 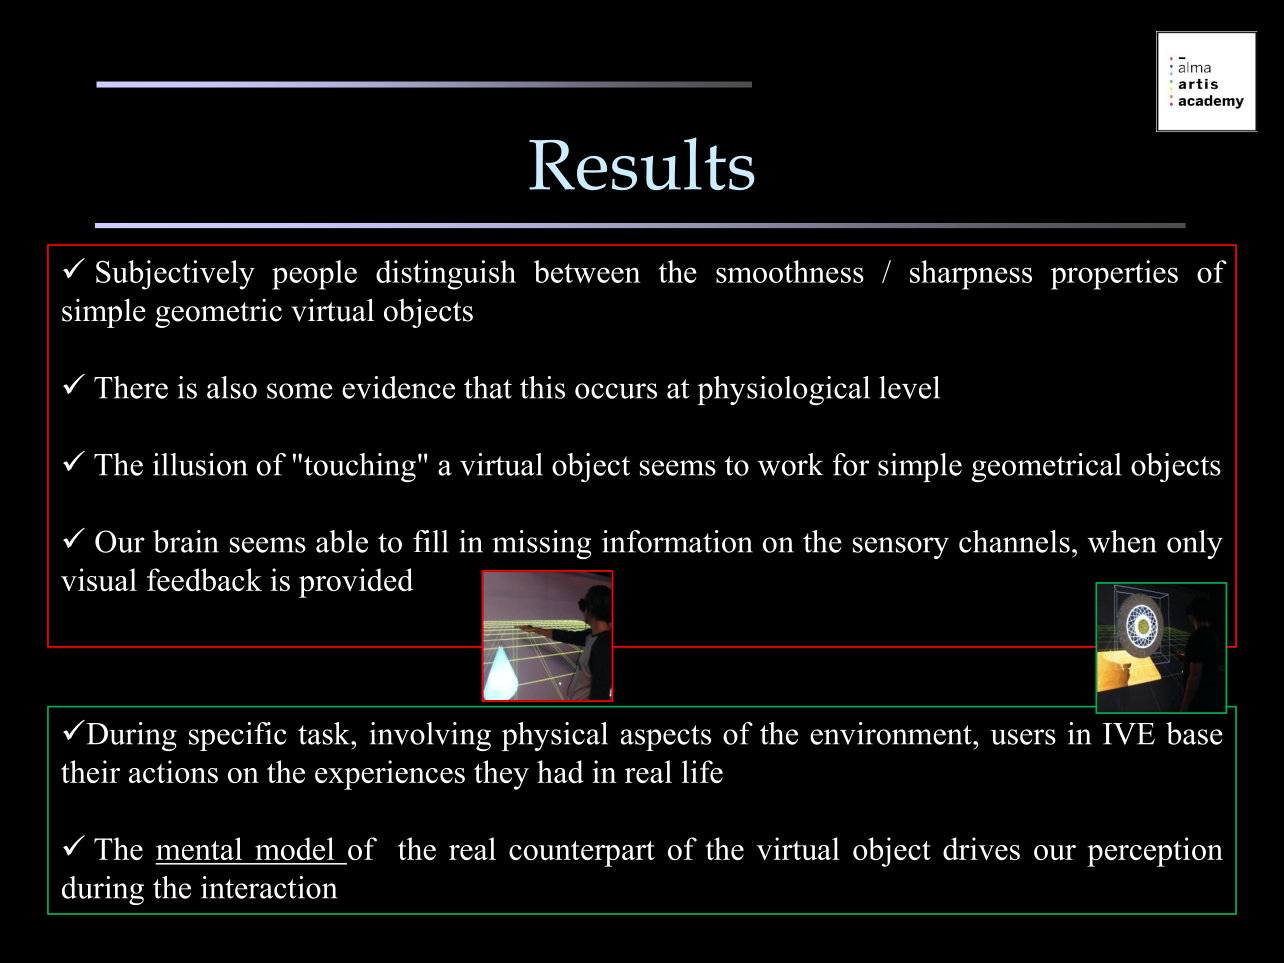 I want to click on channels, so click(x=1014, y=541).
